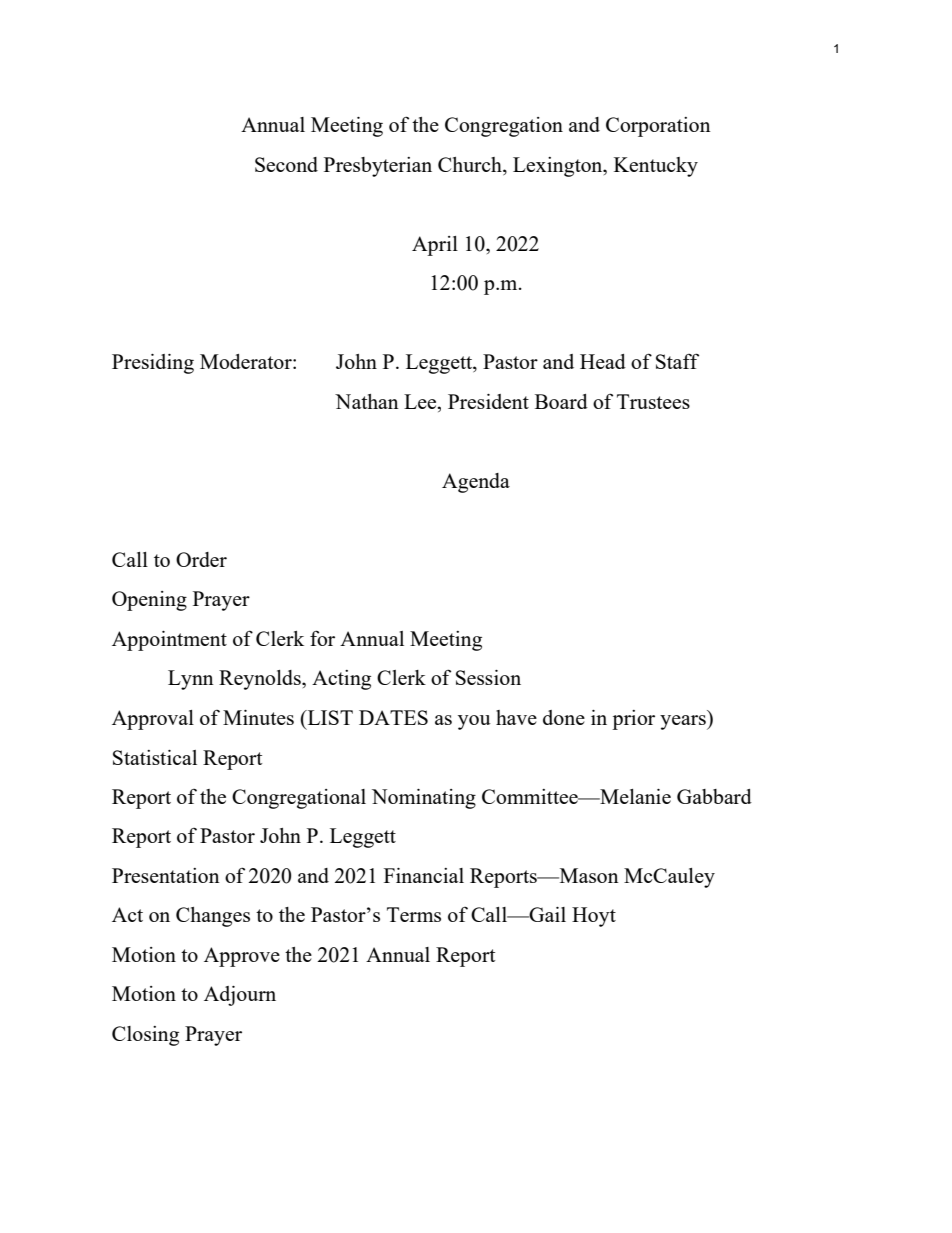 The height and width of the screenshot is (1233, 952). Describe the element at coordinates (322, 638) in the screenshot. I see `for` at that location.
